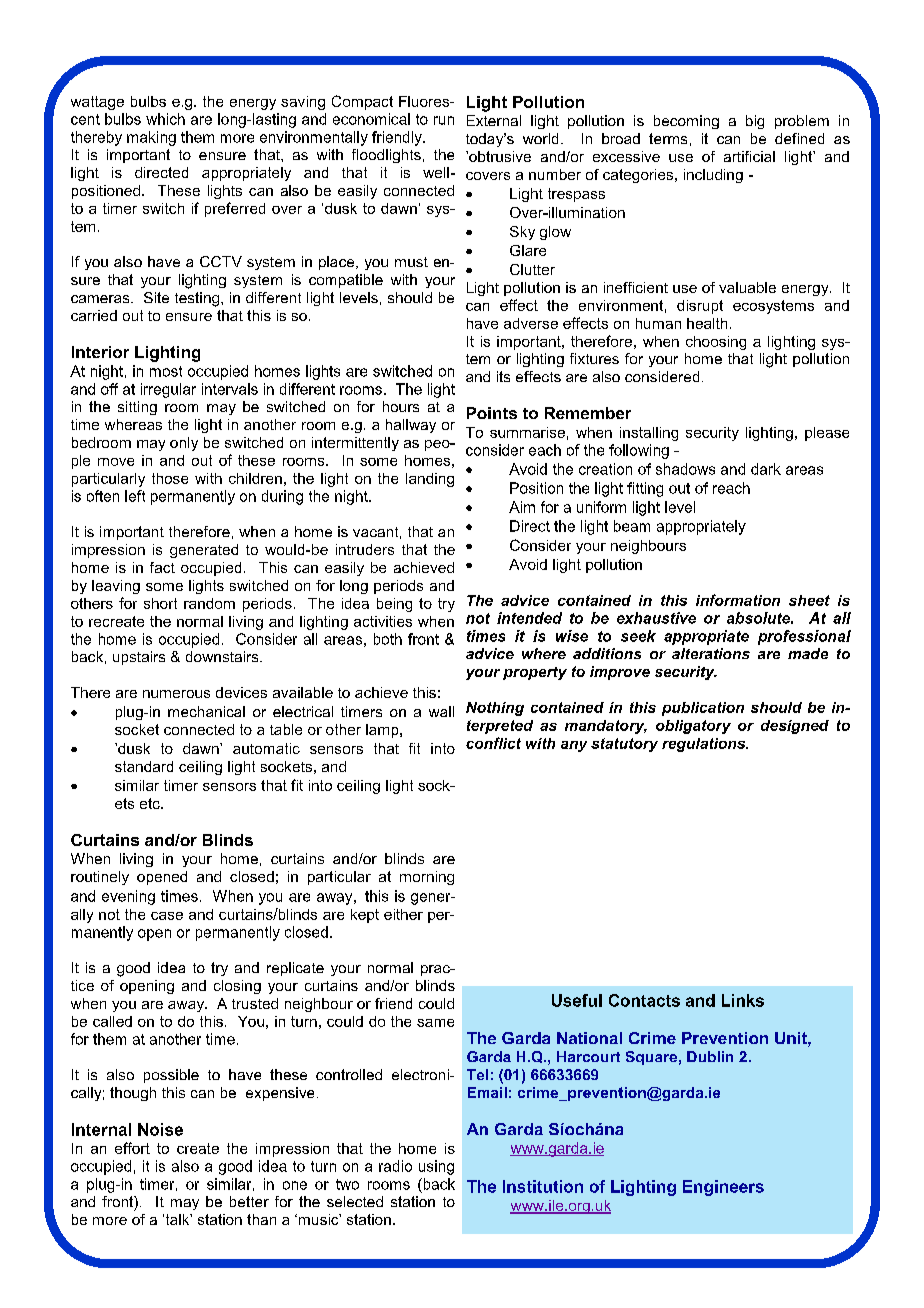 The height and width of the page is (1308, 924). Describe the element at coordinates (167, 916) in the page. I see `case` at that location.
